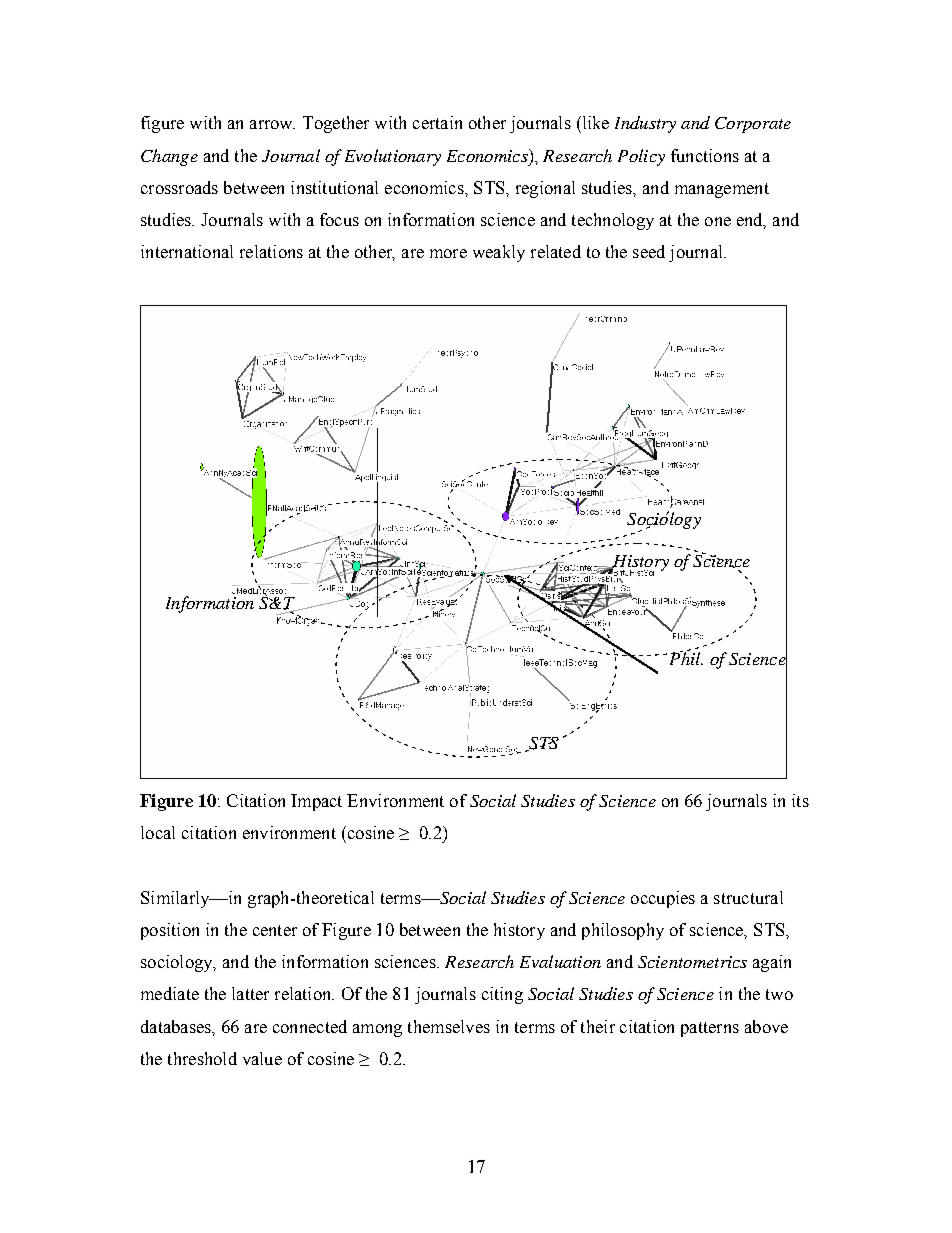 Image resolution: width=952 pixels, height=1233 pixels. Describe the element at coordinates (448, 253) in the document. I see `more` at that location.
